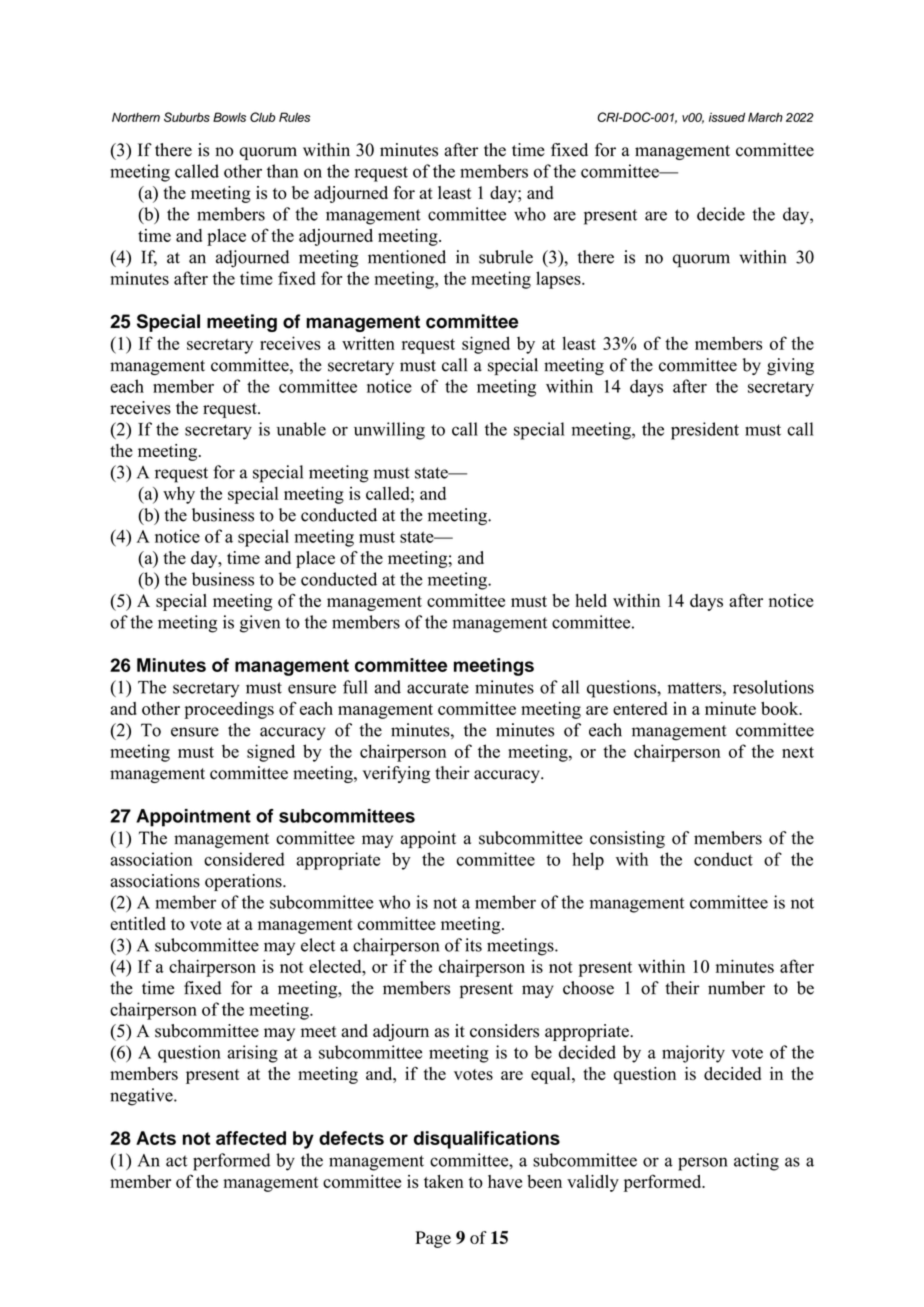  What do you see at coordinates (705, 431) in the screenshot?
I see `president` at bounding box center [705, 431].
